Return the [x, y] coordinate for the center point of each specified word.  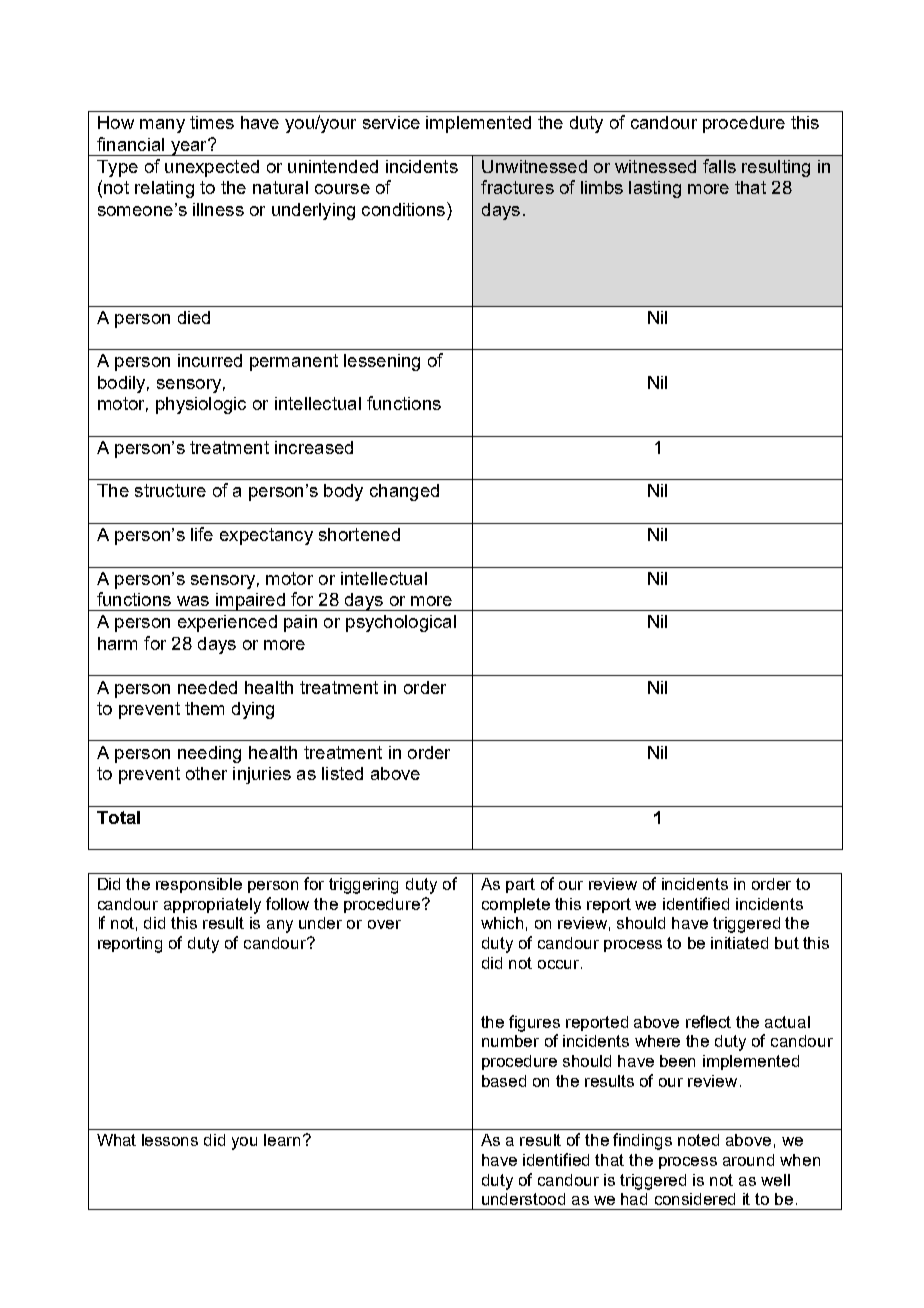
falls [719, 166]
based [504, 1081]
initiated [739, 943]
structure [170, 490]
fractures [517, 187]
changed [404, 492]
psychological [401, 623]
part [520, 885]
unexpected [212, 168]
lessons [170, 1140]
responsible [199, 885]
